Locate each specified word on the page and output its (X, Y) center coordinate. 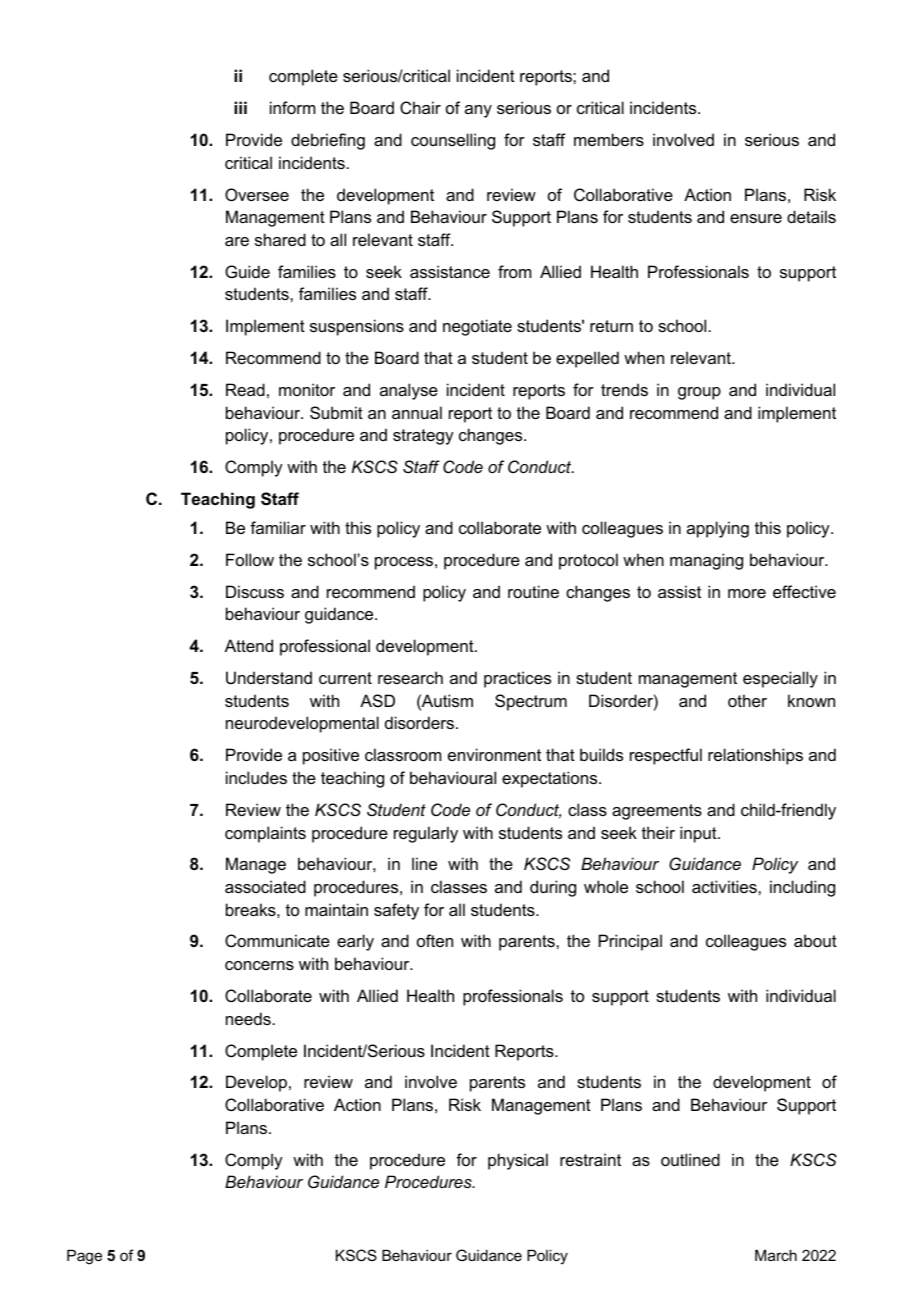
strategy (423, 437)
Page (84, 1257)
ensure (756, 218)
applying (718, 529)
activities (725, 886)
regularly (426, 834)
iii (240, 107)
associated (265, 886)
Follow (250, 559)
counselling (453, 141)
